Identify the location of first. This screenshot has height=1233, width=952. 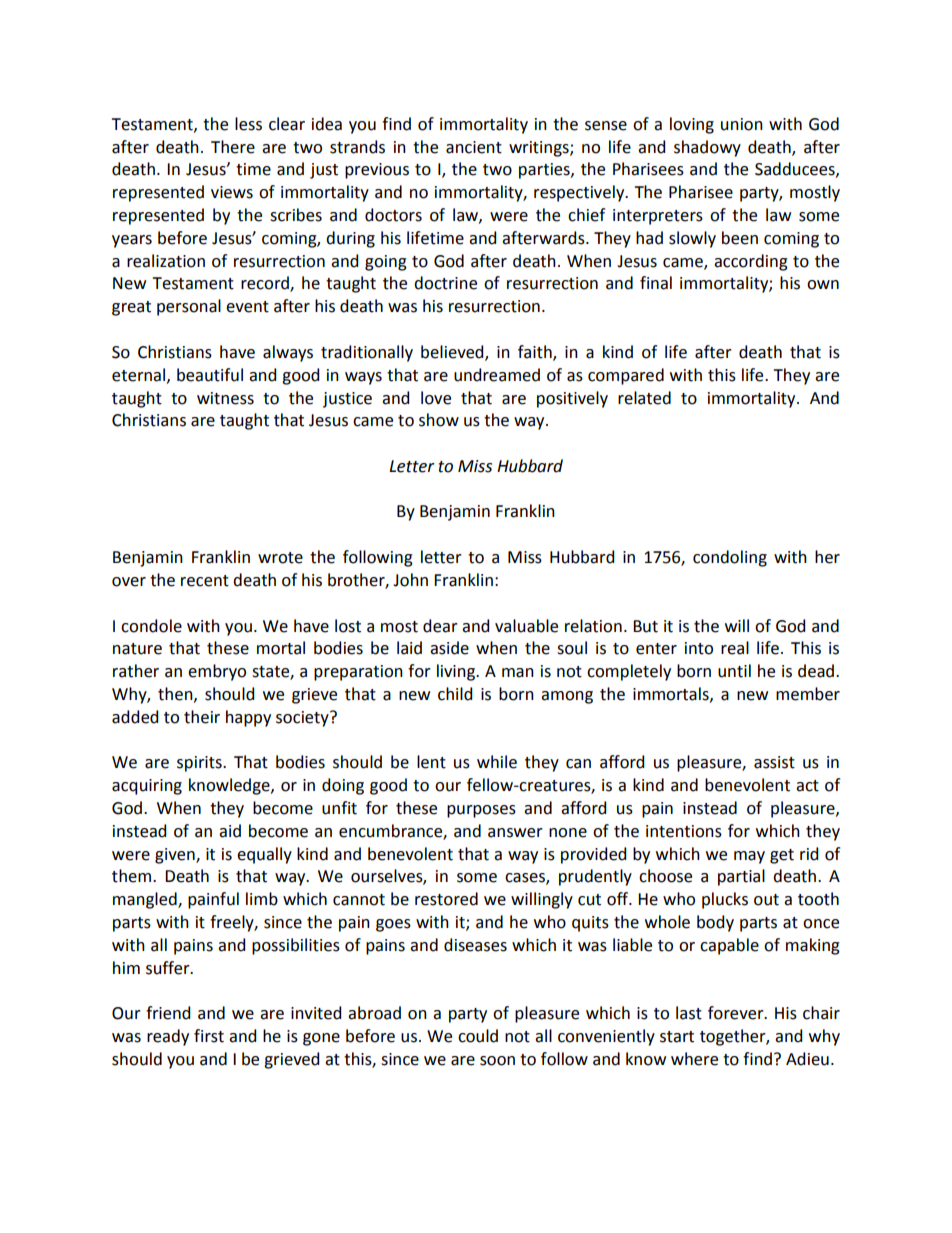
(209, 1036).
